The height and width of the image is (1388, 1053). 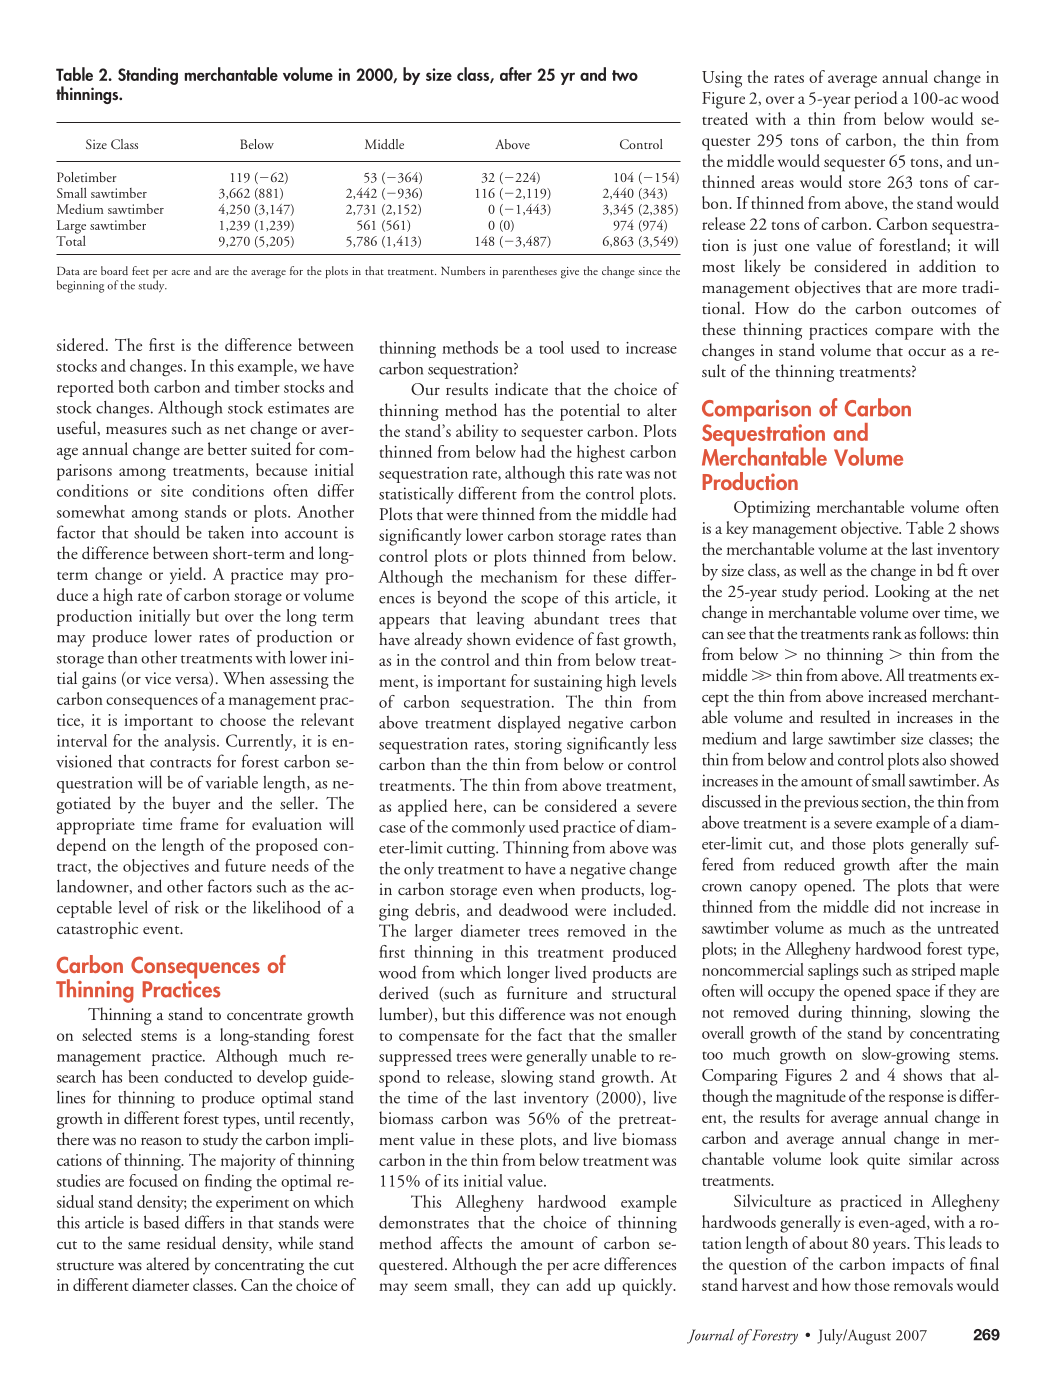 I want to click on removals, so click(x=923, y=1284).
